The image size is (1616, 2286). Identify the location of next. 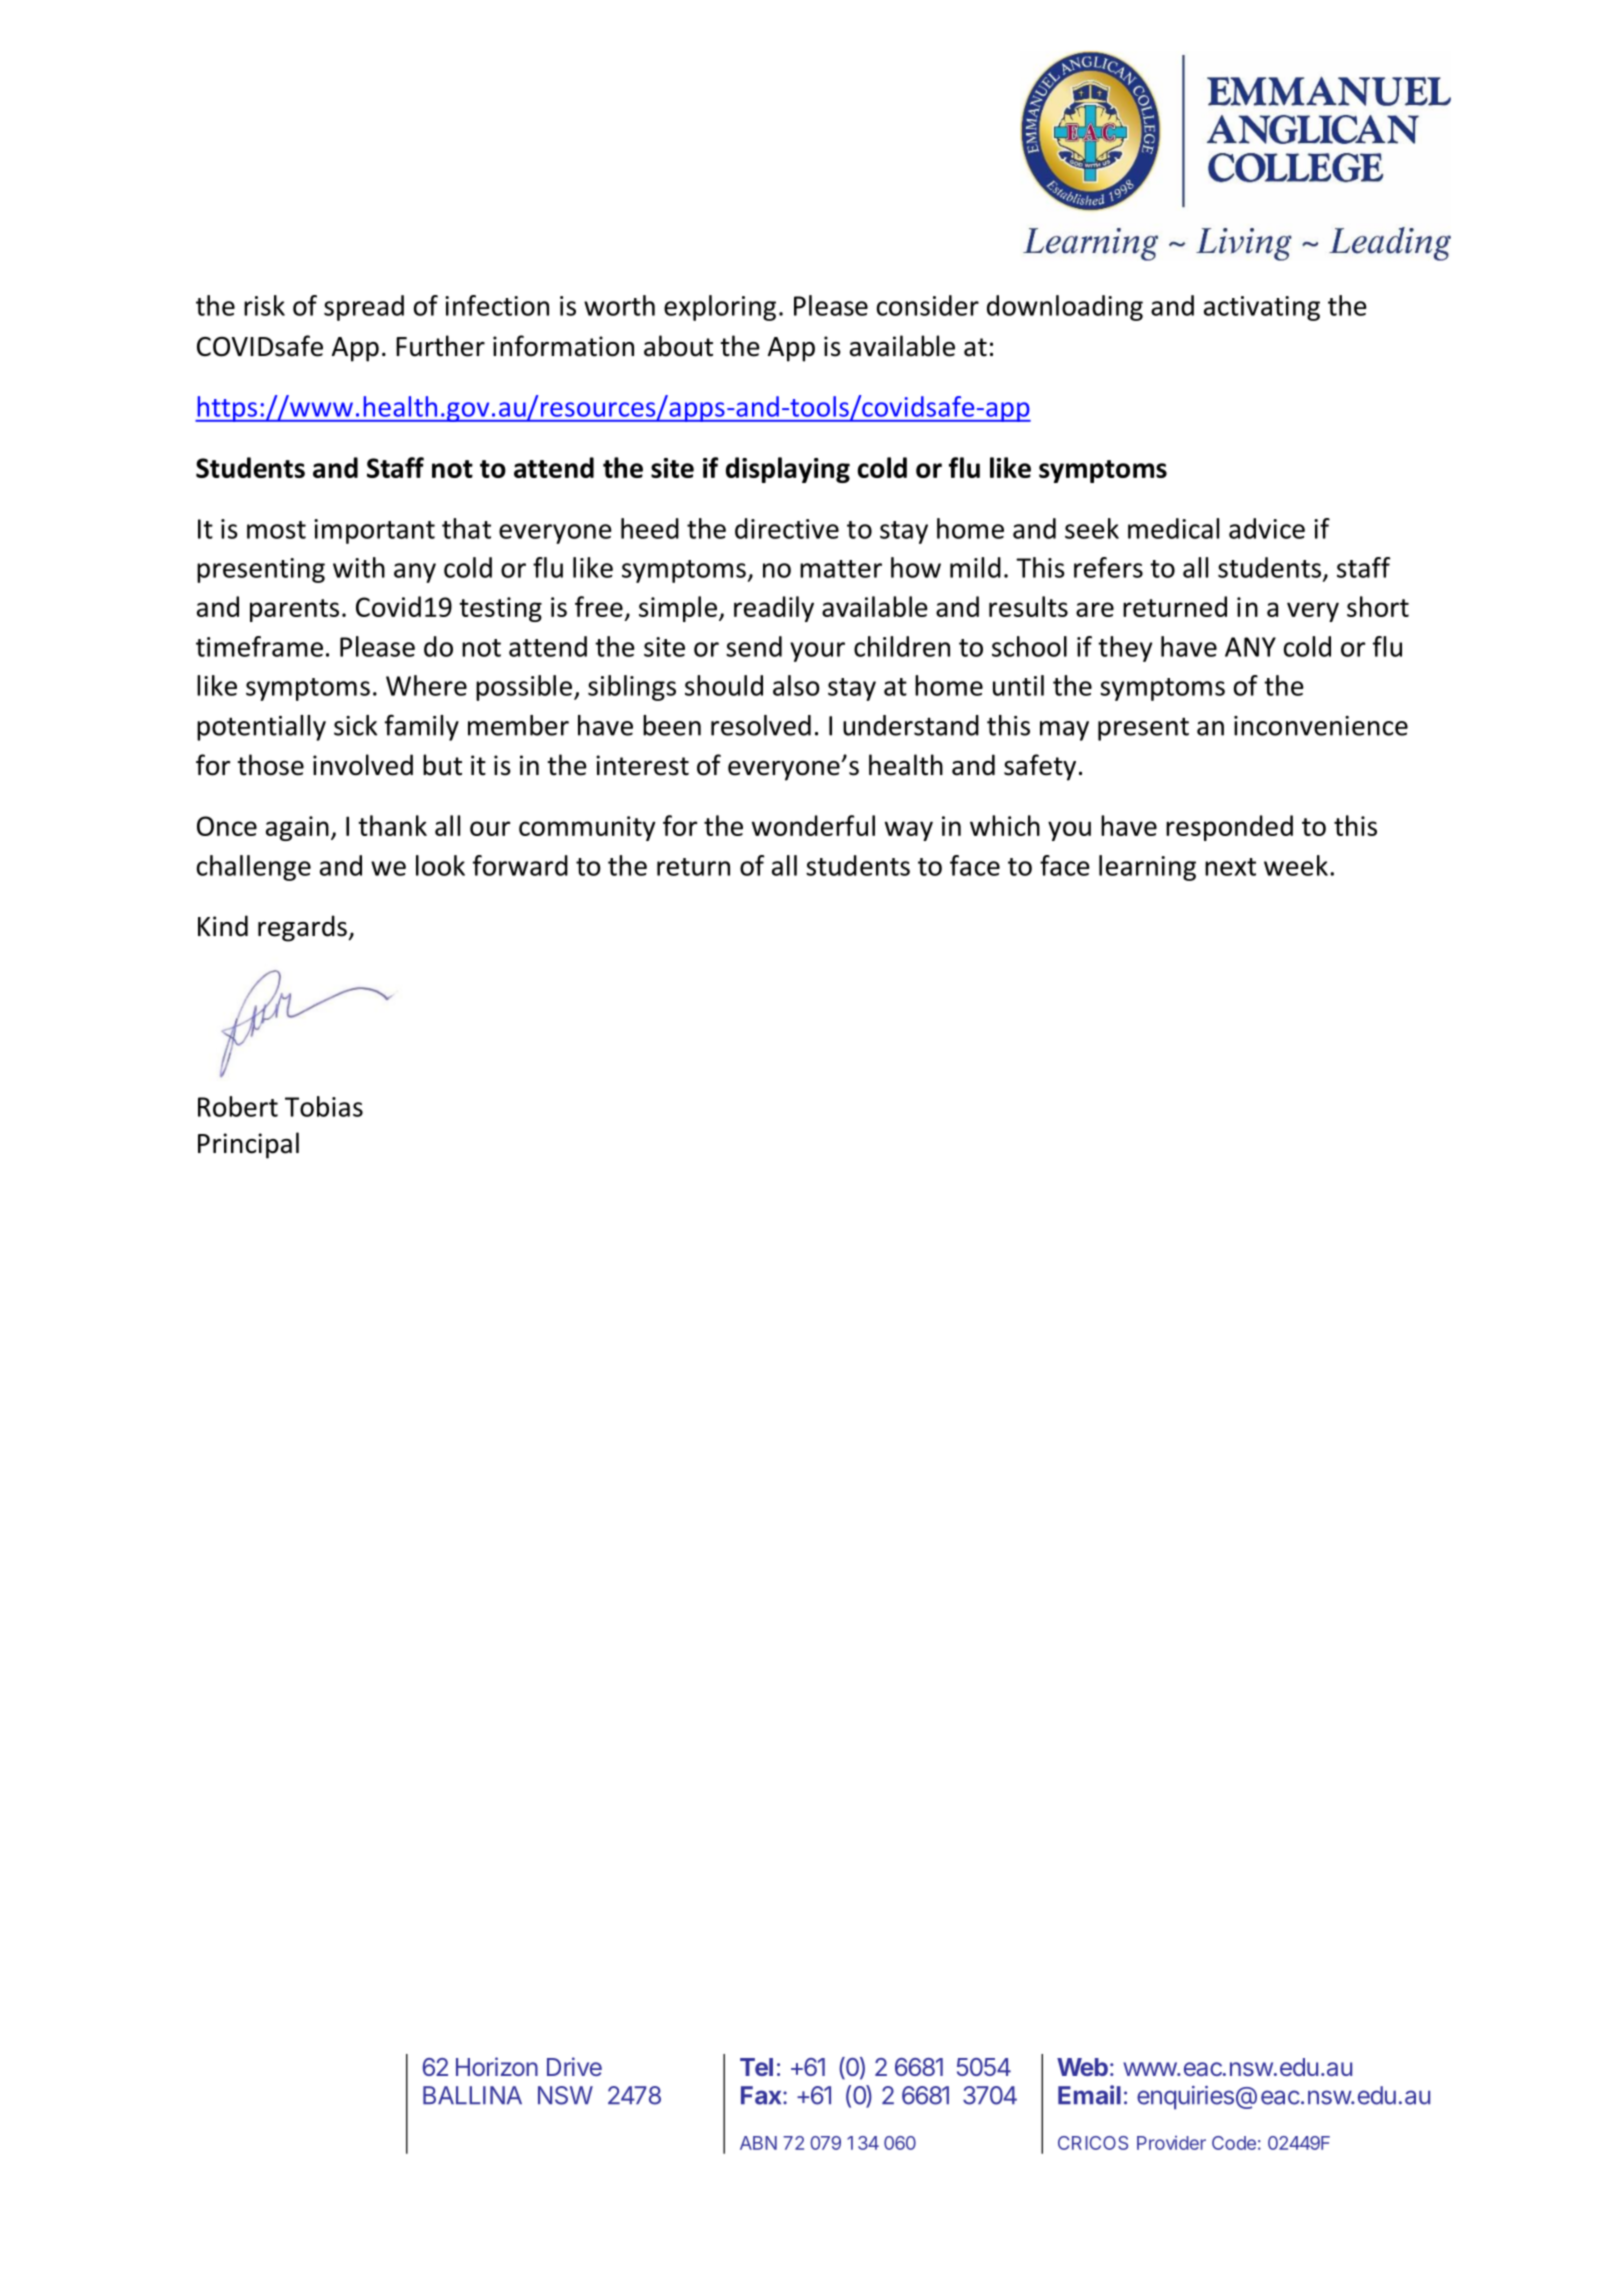
(1230, 867).
